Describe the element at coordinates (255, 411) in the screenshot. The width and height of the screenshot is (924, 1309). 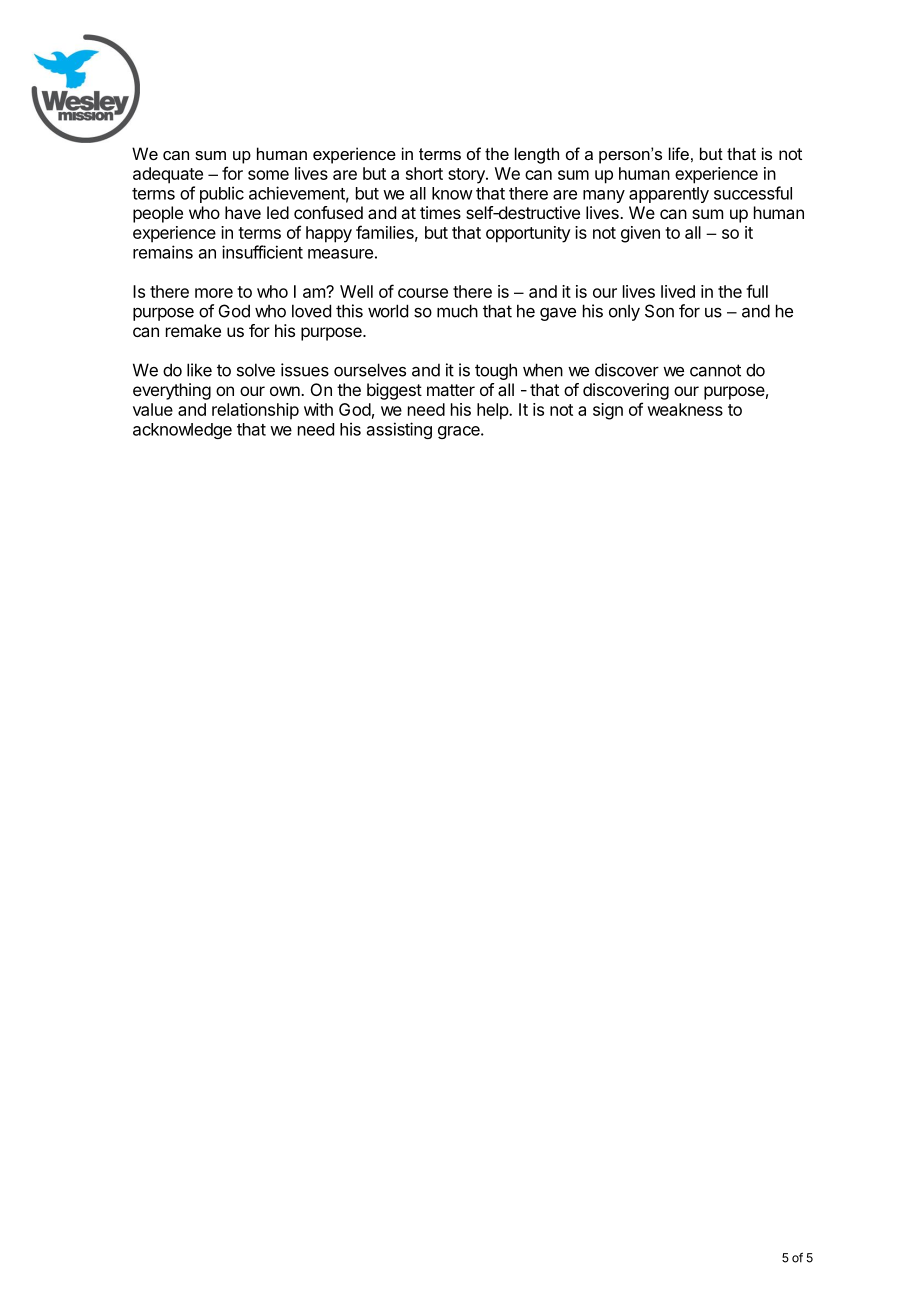
I see `relationship` at that location.
